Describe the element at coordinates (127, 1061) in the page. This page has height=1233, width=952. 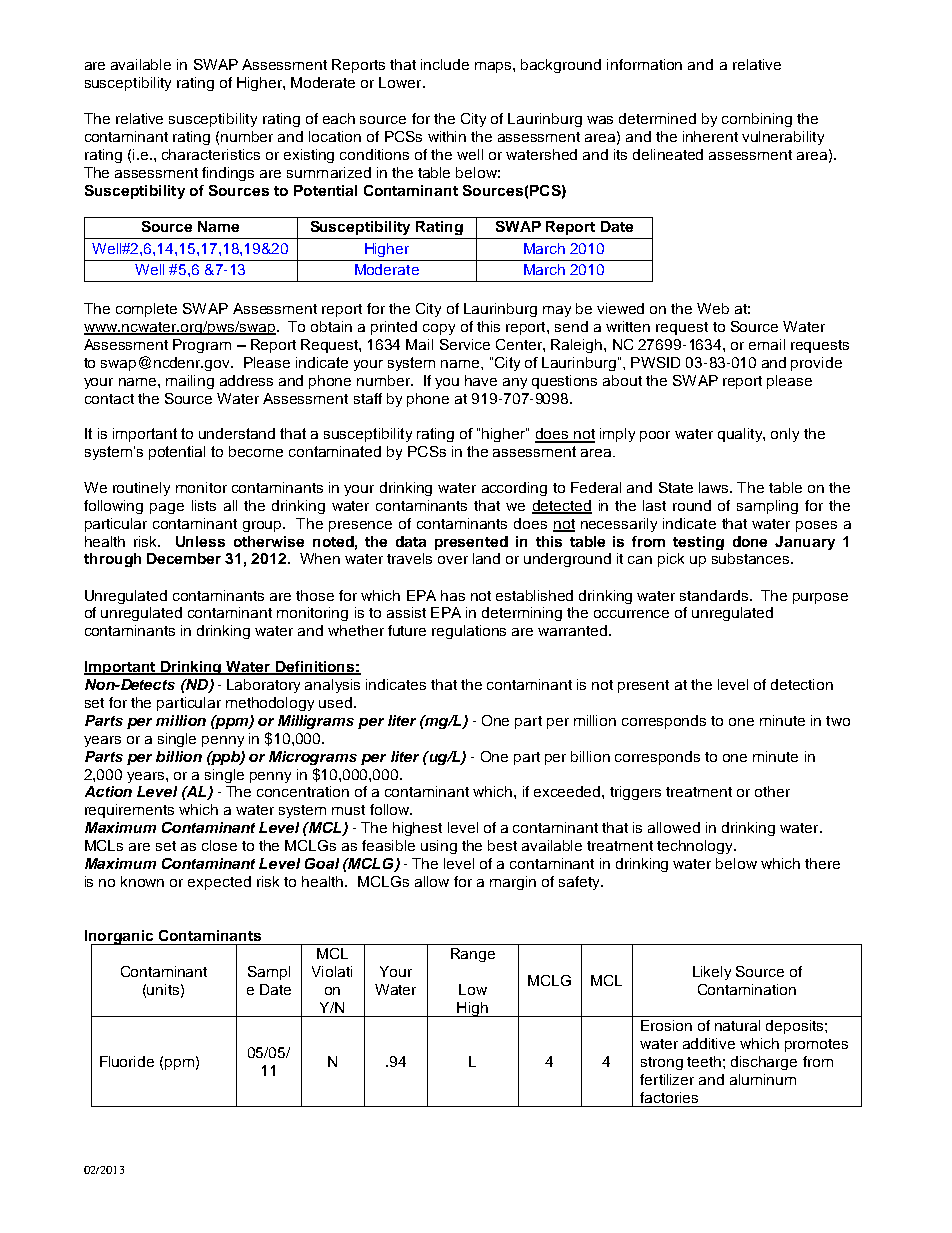
I see `Fluoride` at that location.
